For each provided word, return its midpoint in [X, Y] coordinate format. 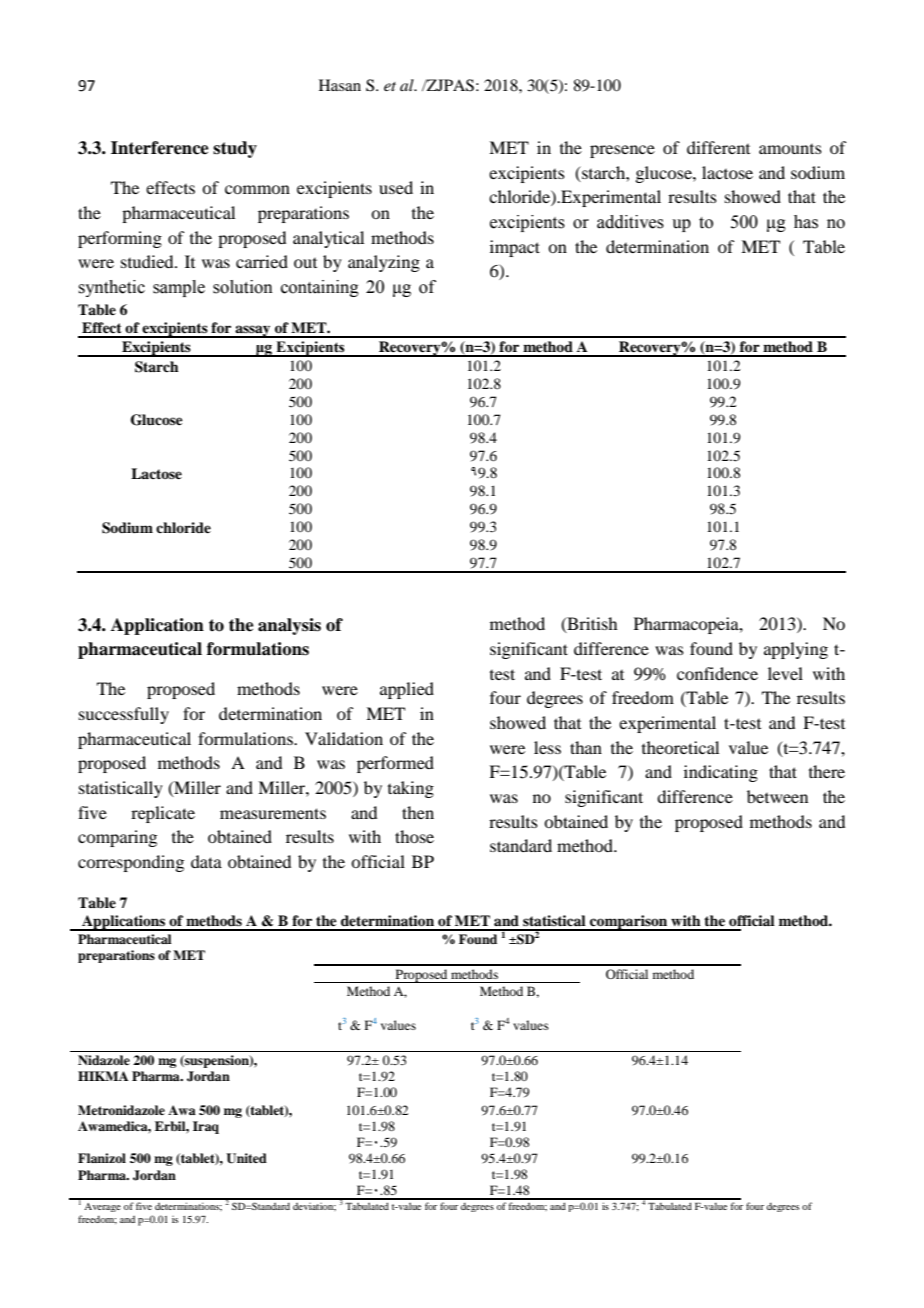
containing [320, 288]
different [718, 147]
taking [411, 789]
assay [253, 331]
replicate [163, 814]
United [246, 1158]
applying [796, 650]
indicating [721, 773]
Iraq [206, 1127]
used [396, 187]
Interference [160, 148]
